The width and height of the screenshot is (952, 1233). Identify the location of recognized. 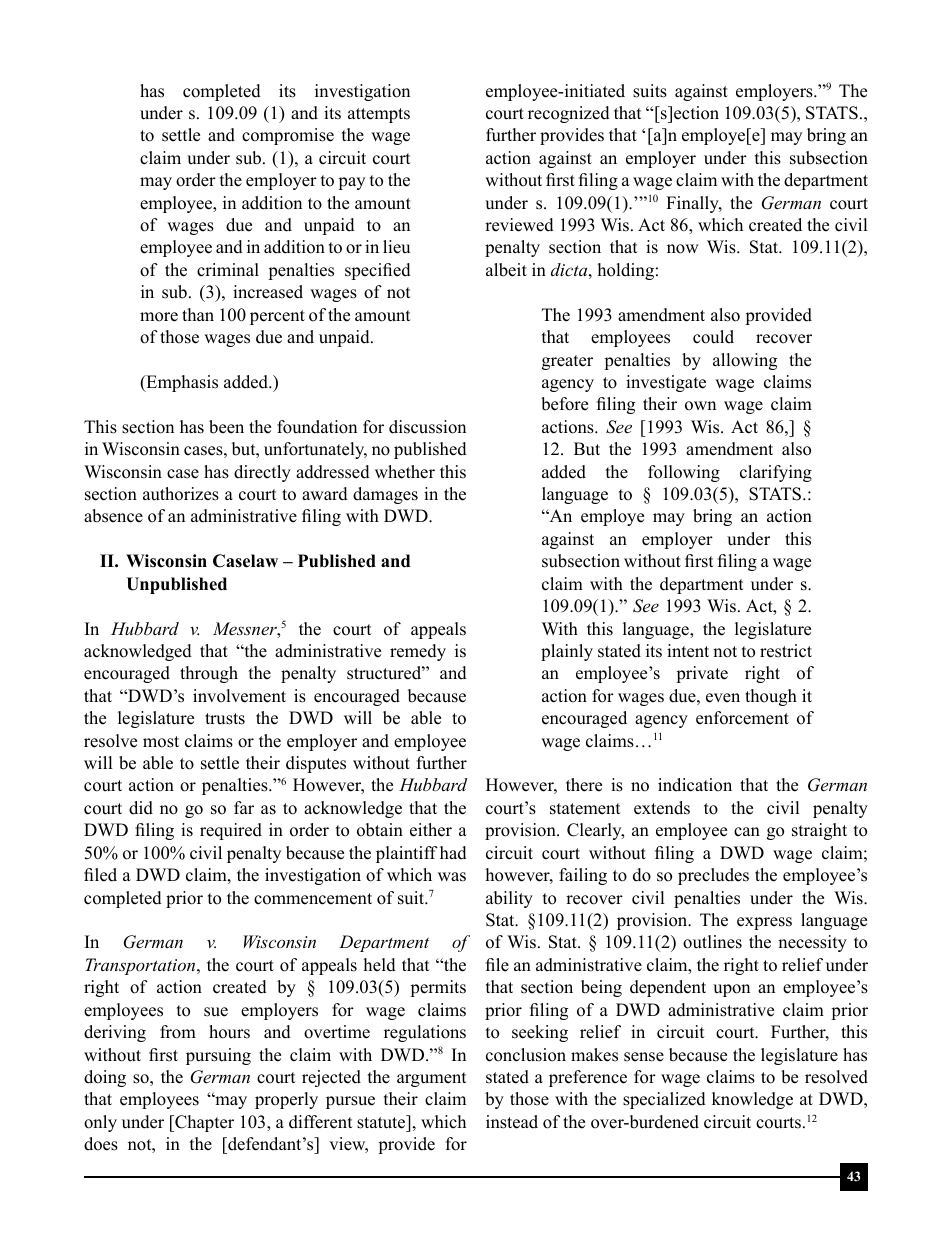
(569, 114).
